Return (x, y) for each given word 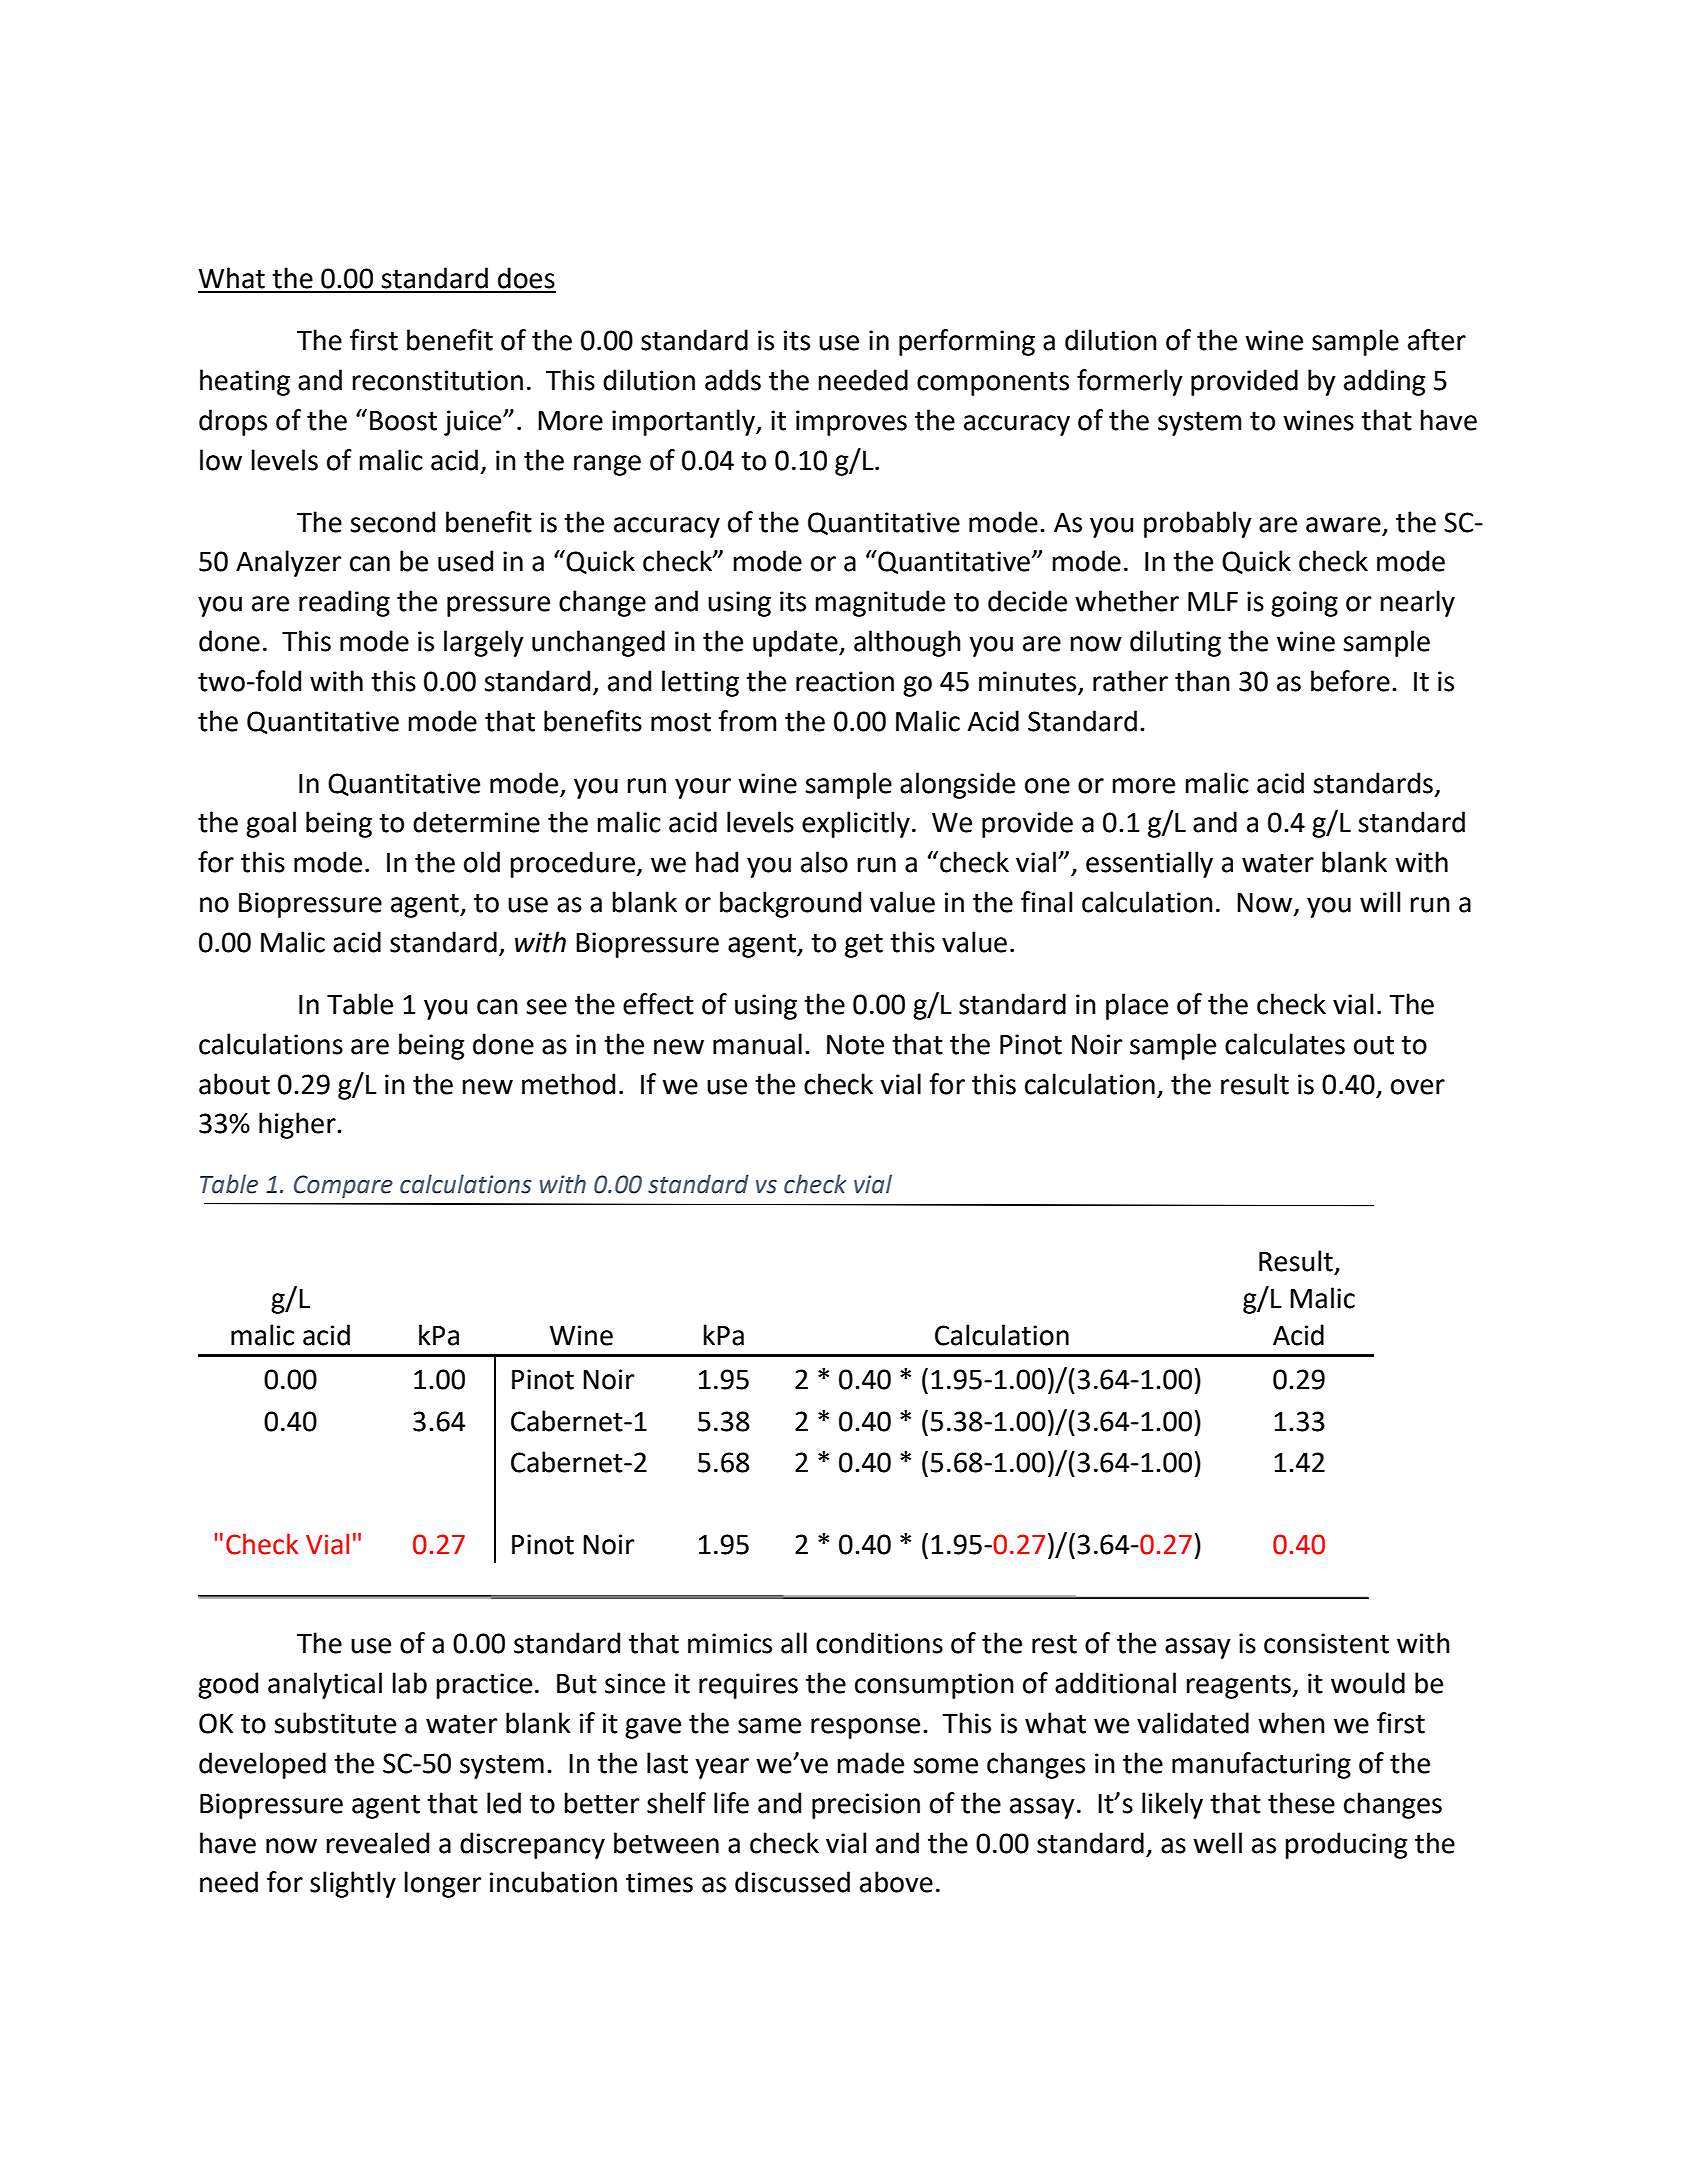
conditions (879, 1643)
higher (298, 1125)
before (1350, 681)
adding (1384, 382)
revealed (377, 1843)
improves (851, 423)
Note (855, 1045)
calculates (1285, 1044)
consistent (1326, 1643)
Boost (403, 421)
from (747, 721)
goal (271, 824)
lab (409, 1683)
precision (866, 1806)
